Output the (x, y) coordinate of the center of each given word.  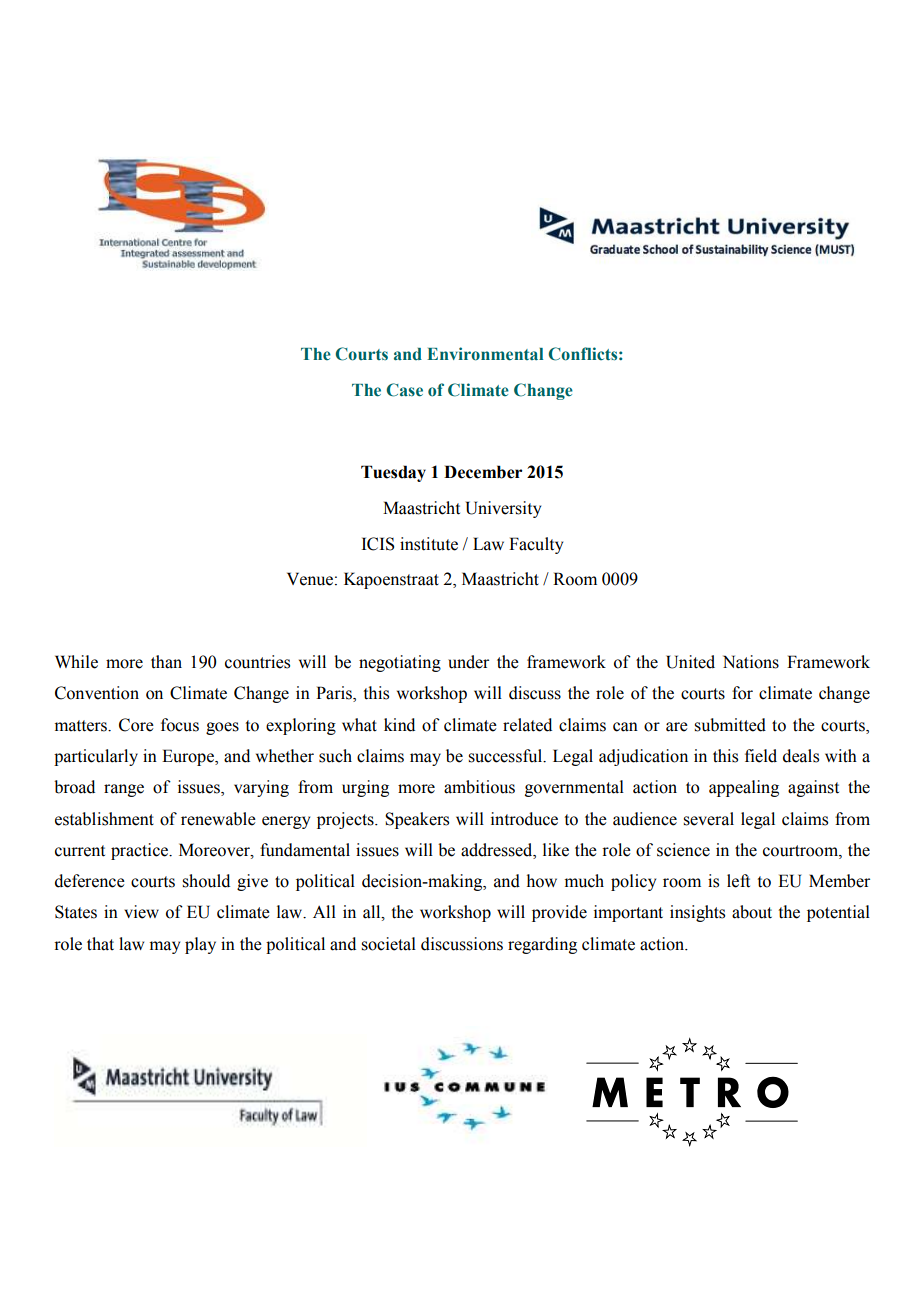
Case (404, 390)
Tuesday (393, 473)
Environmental (485, 354)
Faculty (536, 545)
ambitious (479, 787)
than (166, 662)
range (124, 790)
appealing (744, 788)
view (141, 912)
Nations (751, 662)
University (503, 509)
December (483, 472)
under (468, 662)
